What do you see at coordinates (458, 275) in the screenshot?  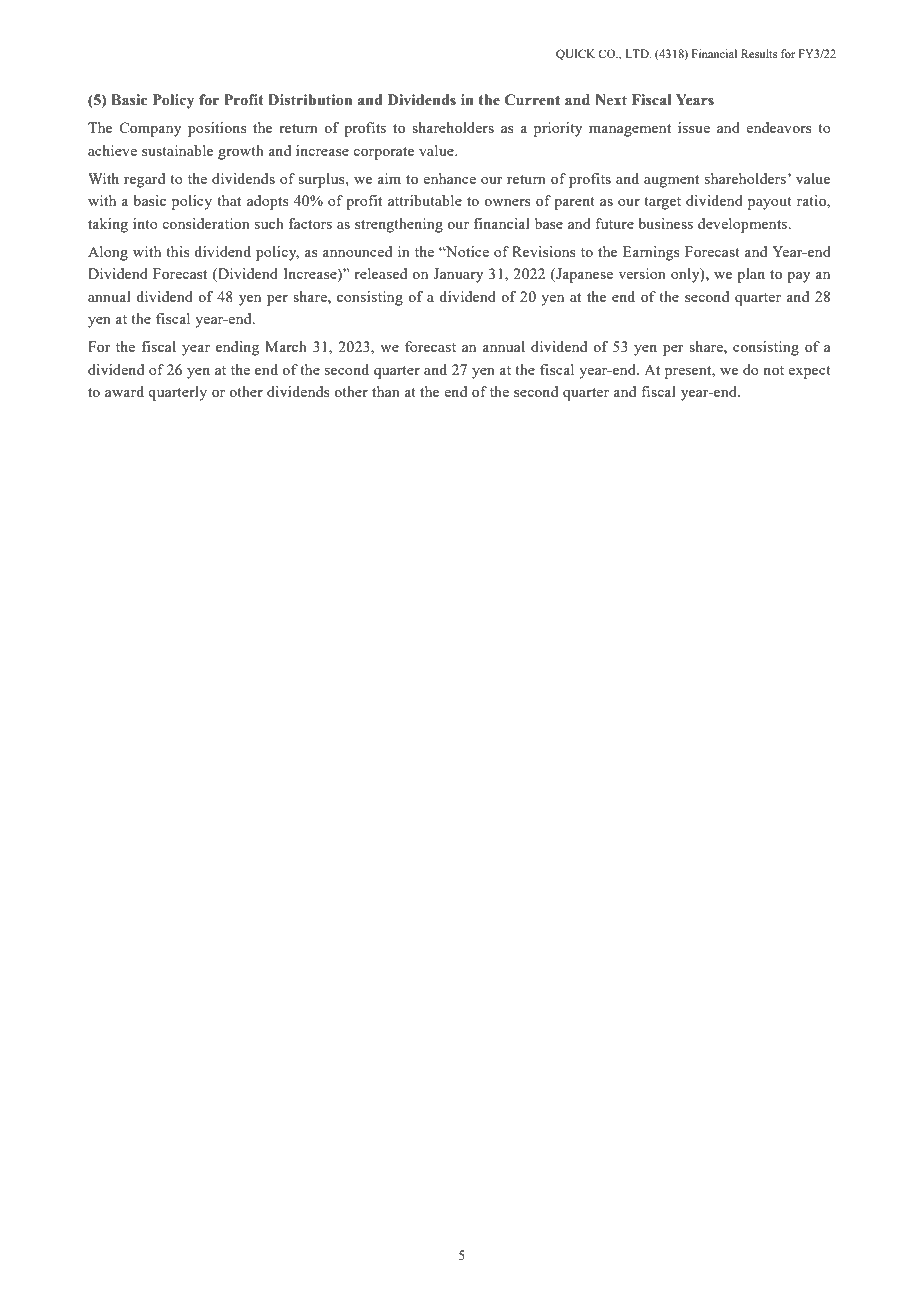 I see `January` at bounding box center [458, 275].
